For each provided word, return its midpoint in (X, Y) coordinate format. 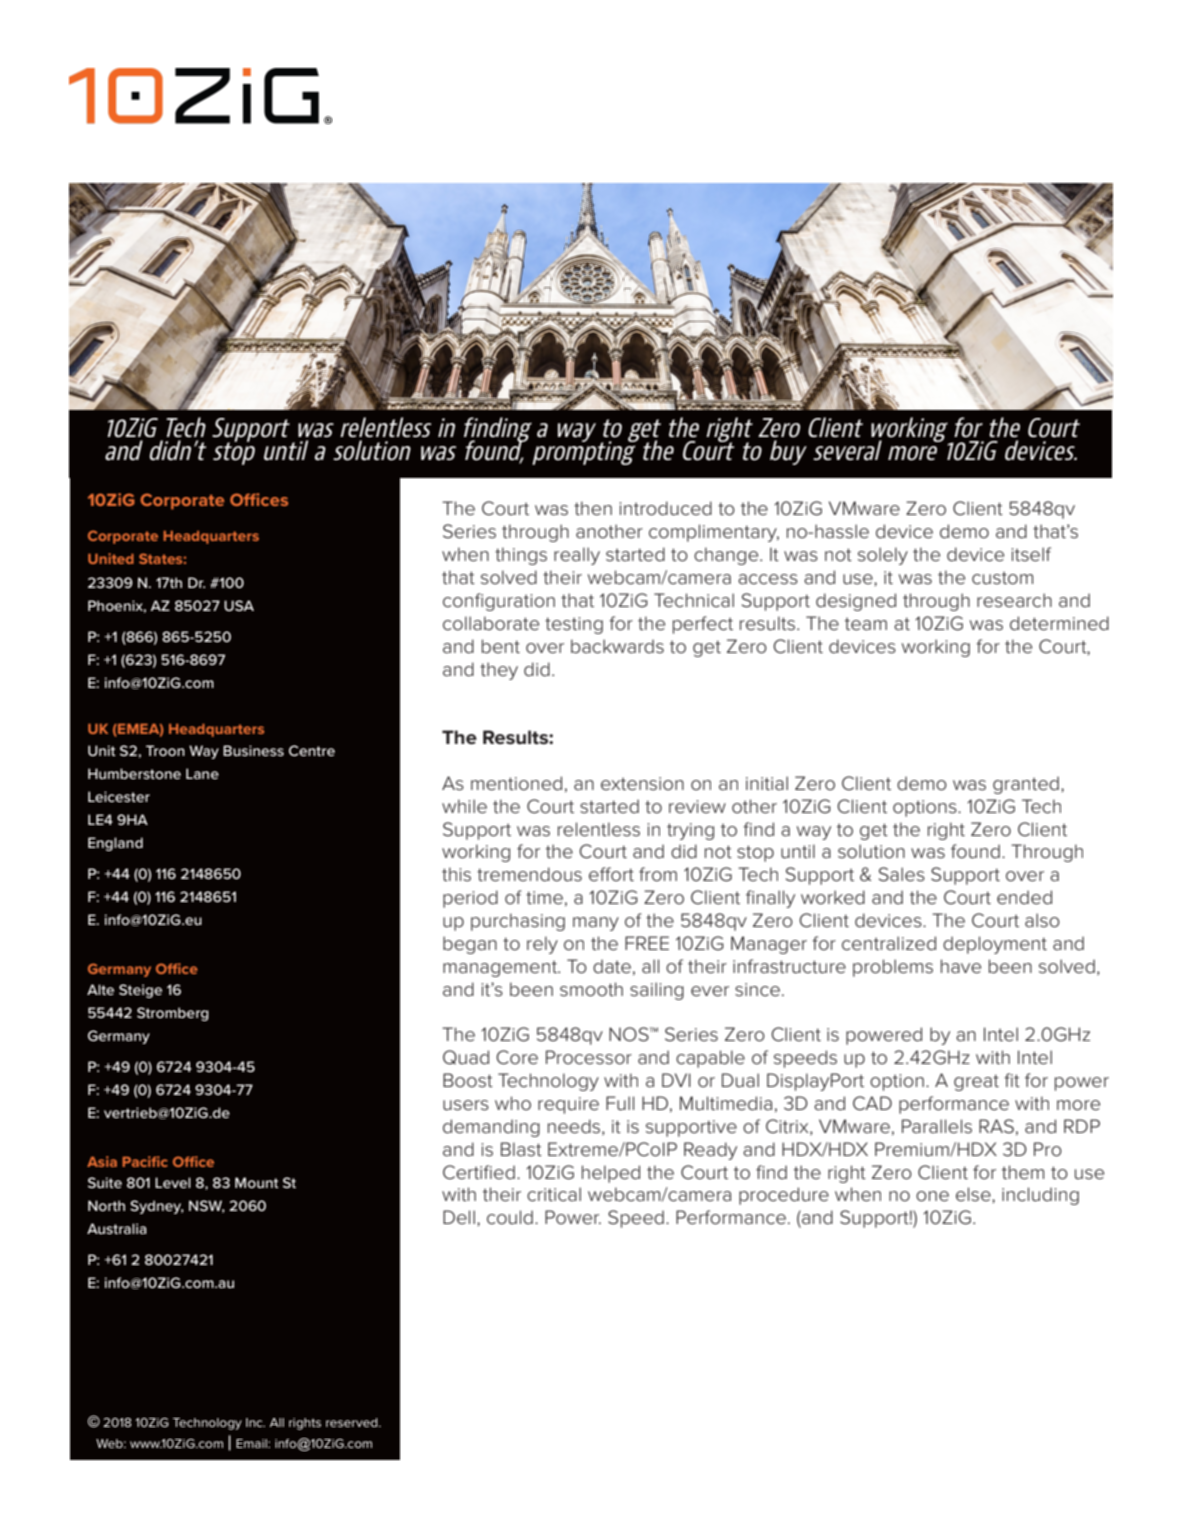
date (612, 966)
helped (611, 1174)
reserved (353, 1422)
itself (1031, 554)
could (510, 1217)
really (577, 556)
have (961, 966)
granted (1026, 785)
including (1040, 1196)
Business (253, 750)
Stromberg (173, 1014)
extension (642, 784)
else (974, 1194)
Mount (257, 1182)
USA (239, 605)
